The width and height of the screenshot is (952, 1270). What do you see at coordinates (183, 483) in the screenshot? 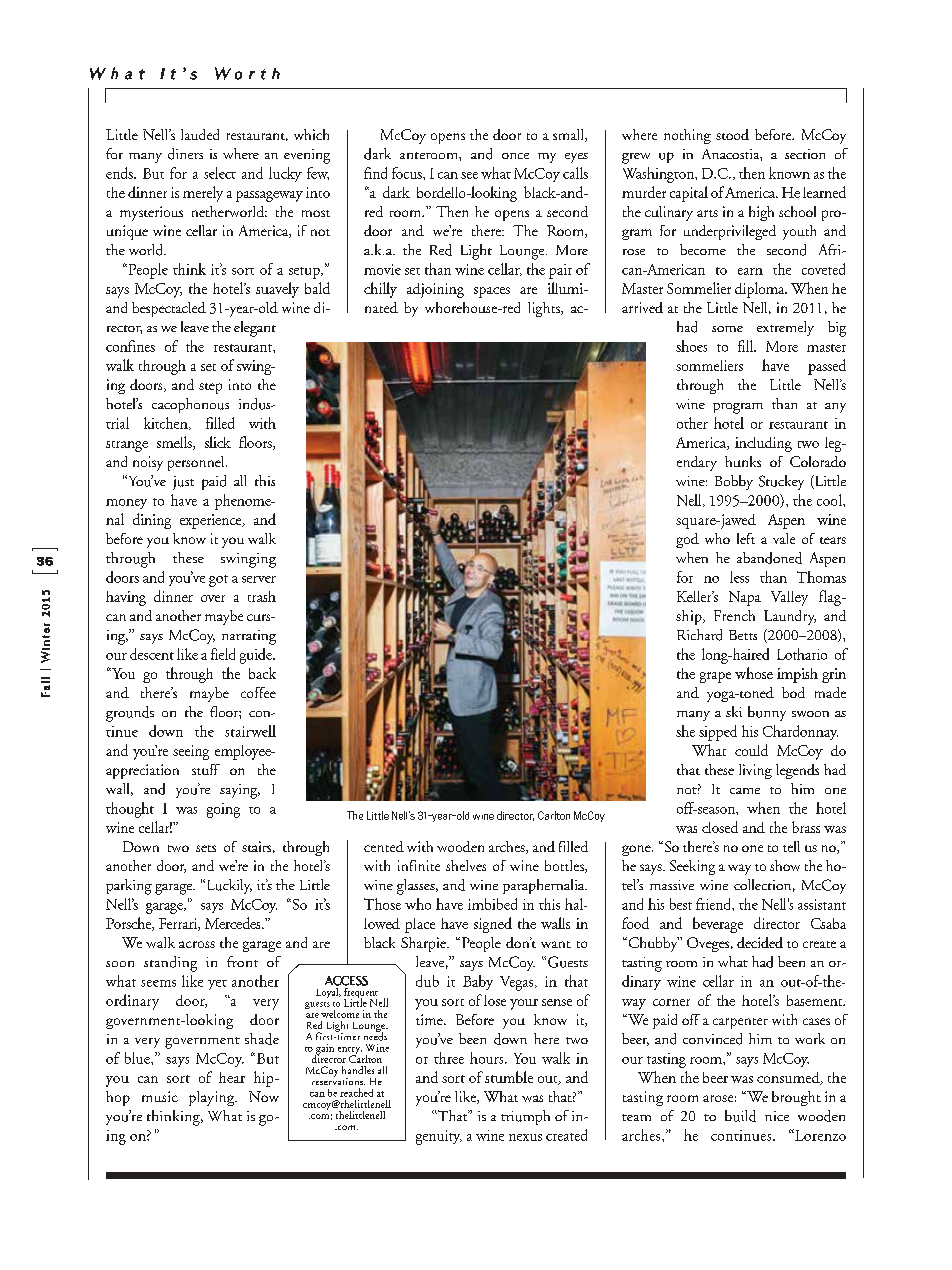
I see `just` at bounding box center [183, 483].
